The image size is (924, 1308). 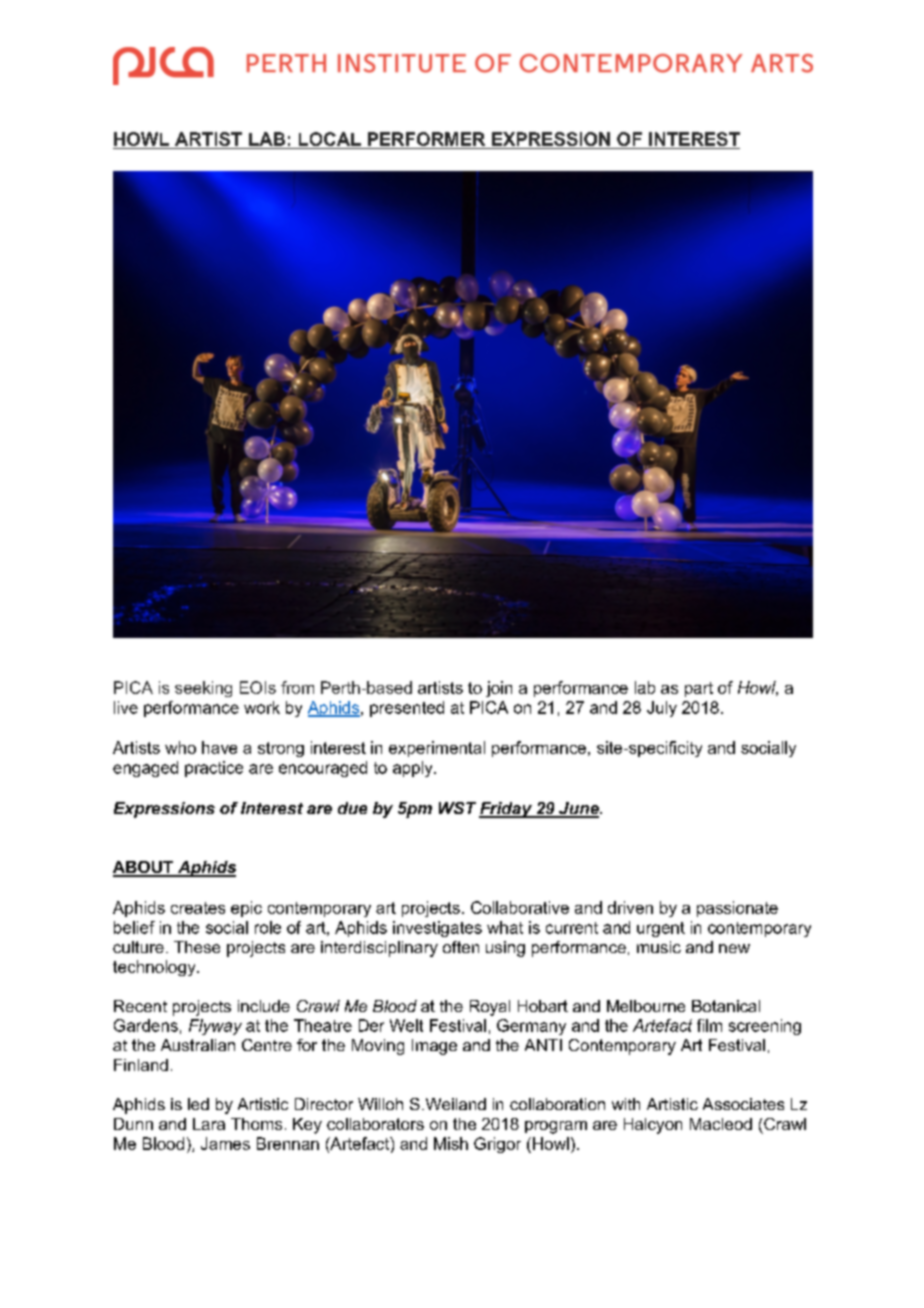 What do you see at coordinates (499, 689) in the screenshot?
I see `join` at bounding box center [499, 689].
